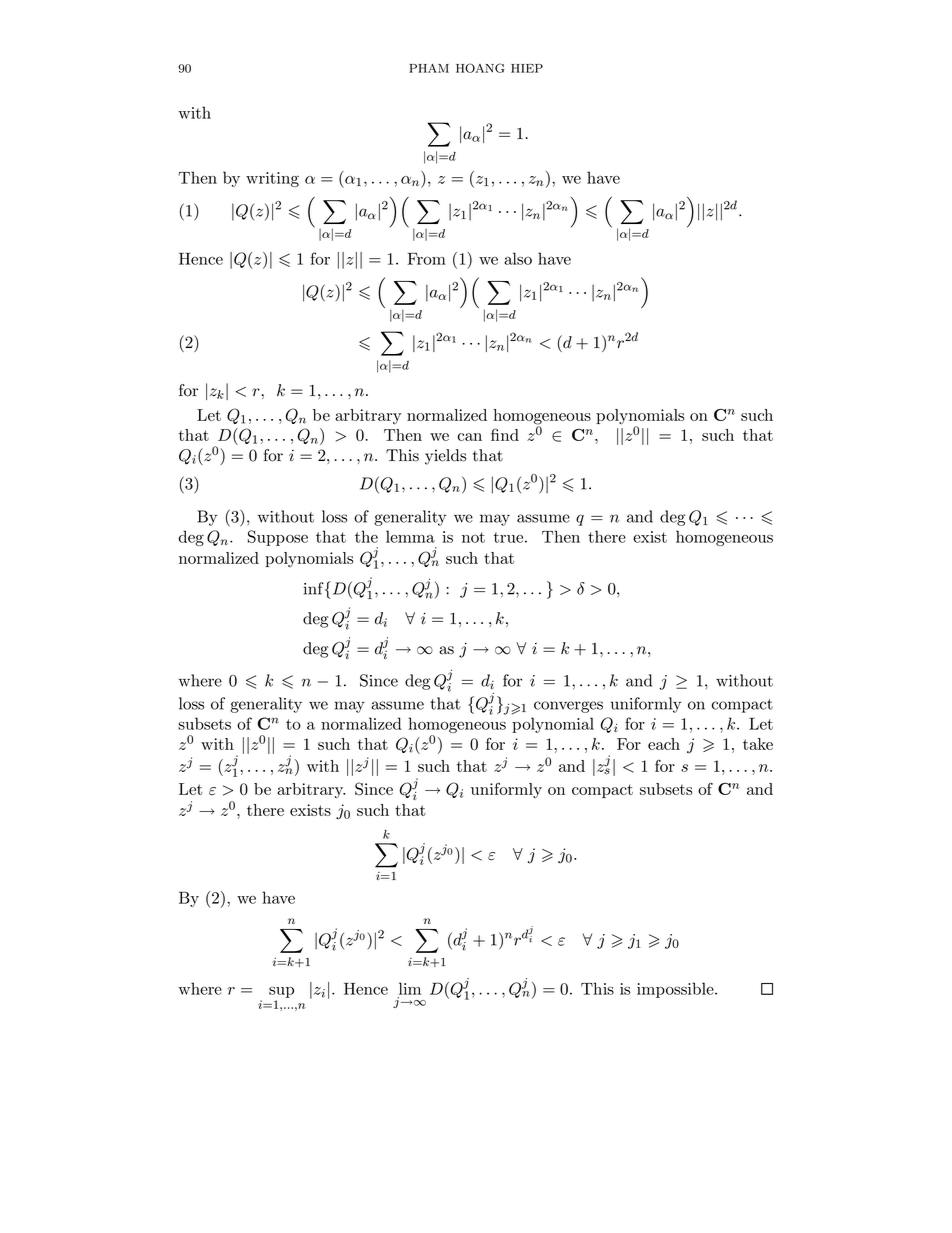 The width and height of the screenshot is (952, 1233). I want to click on lim, so click(410, 988).
